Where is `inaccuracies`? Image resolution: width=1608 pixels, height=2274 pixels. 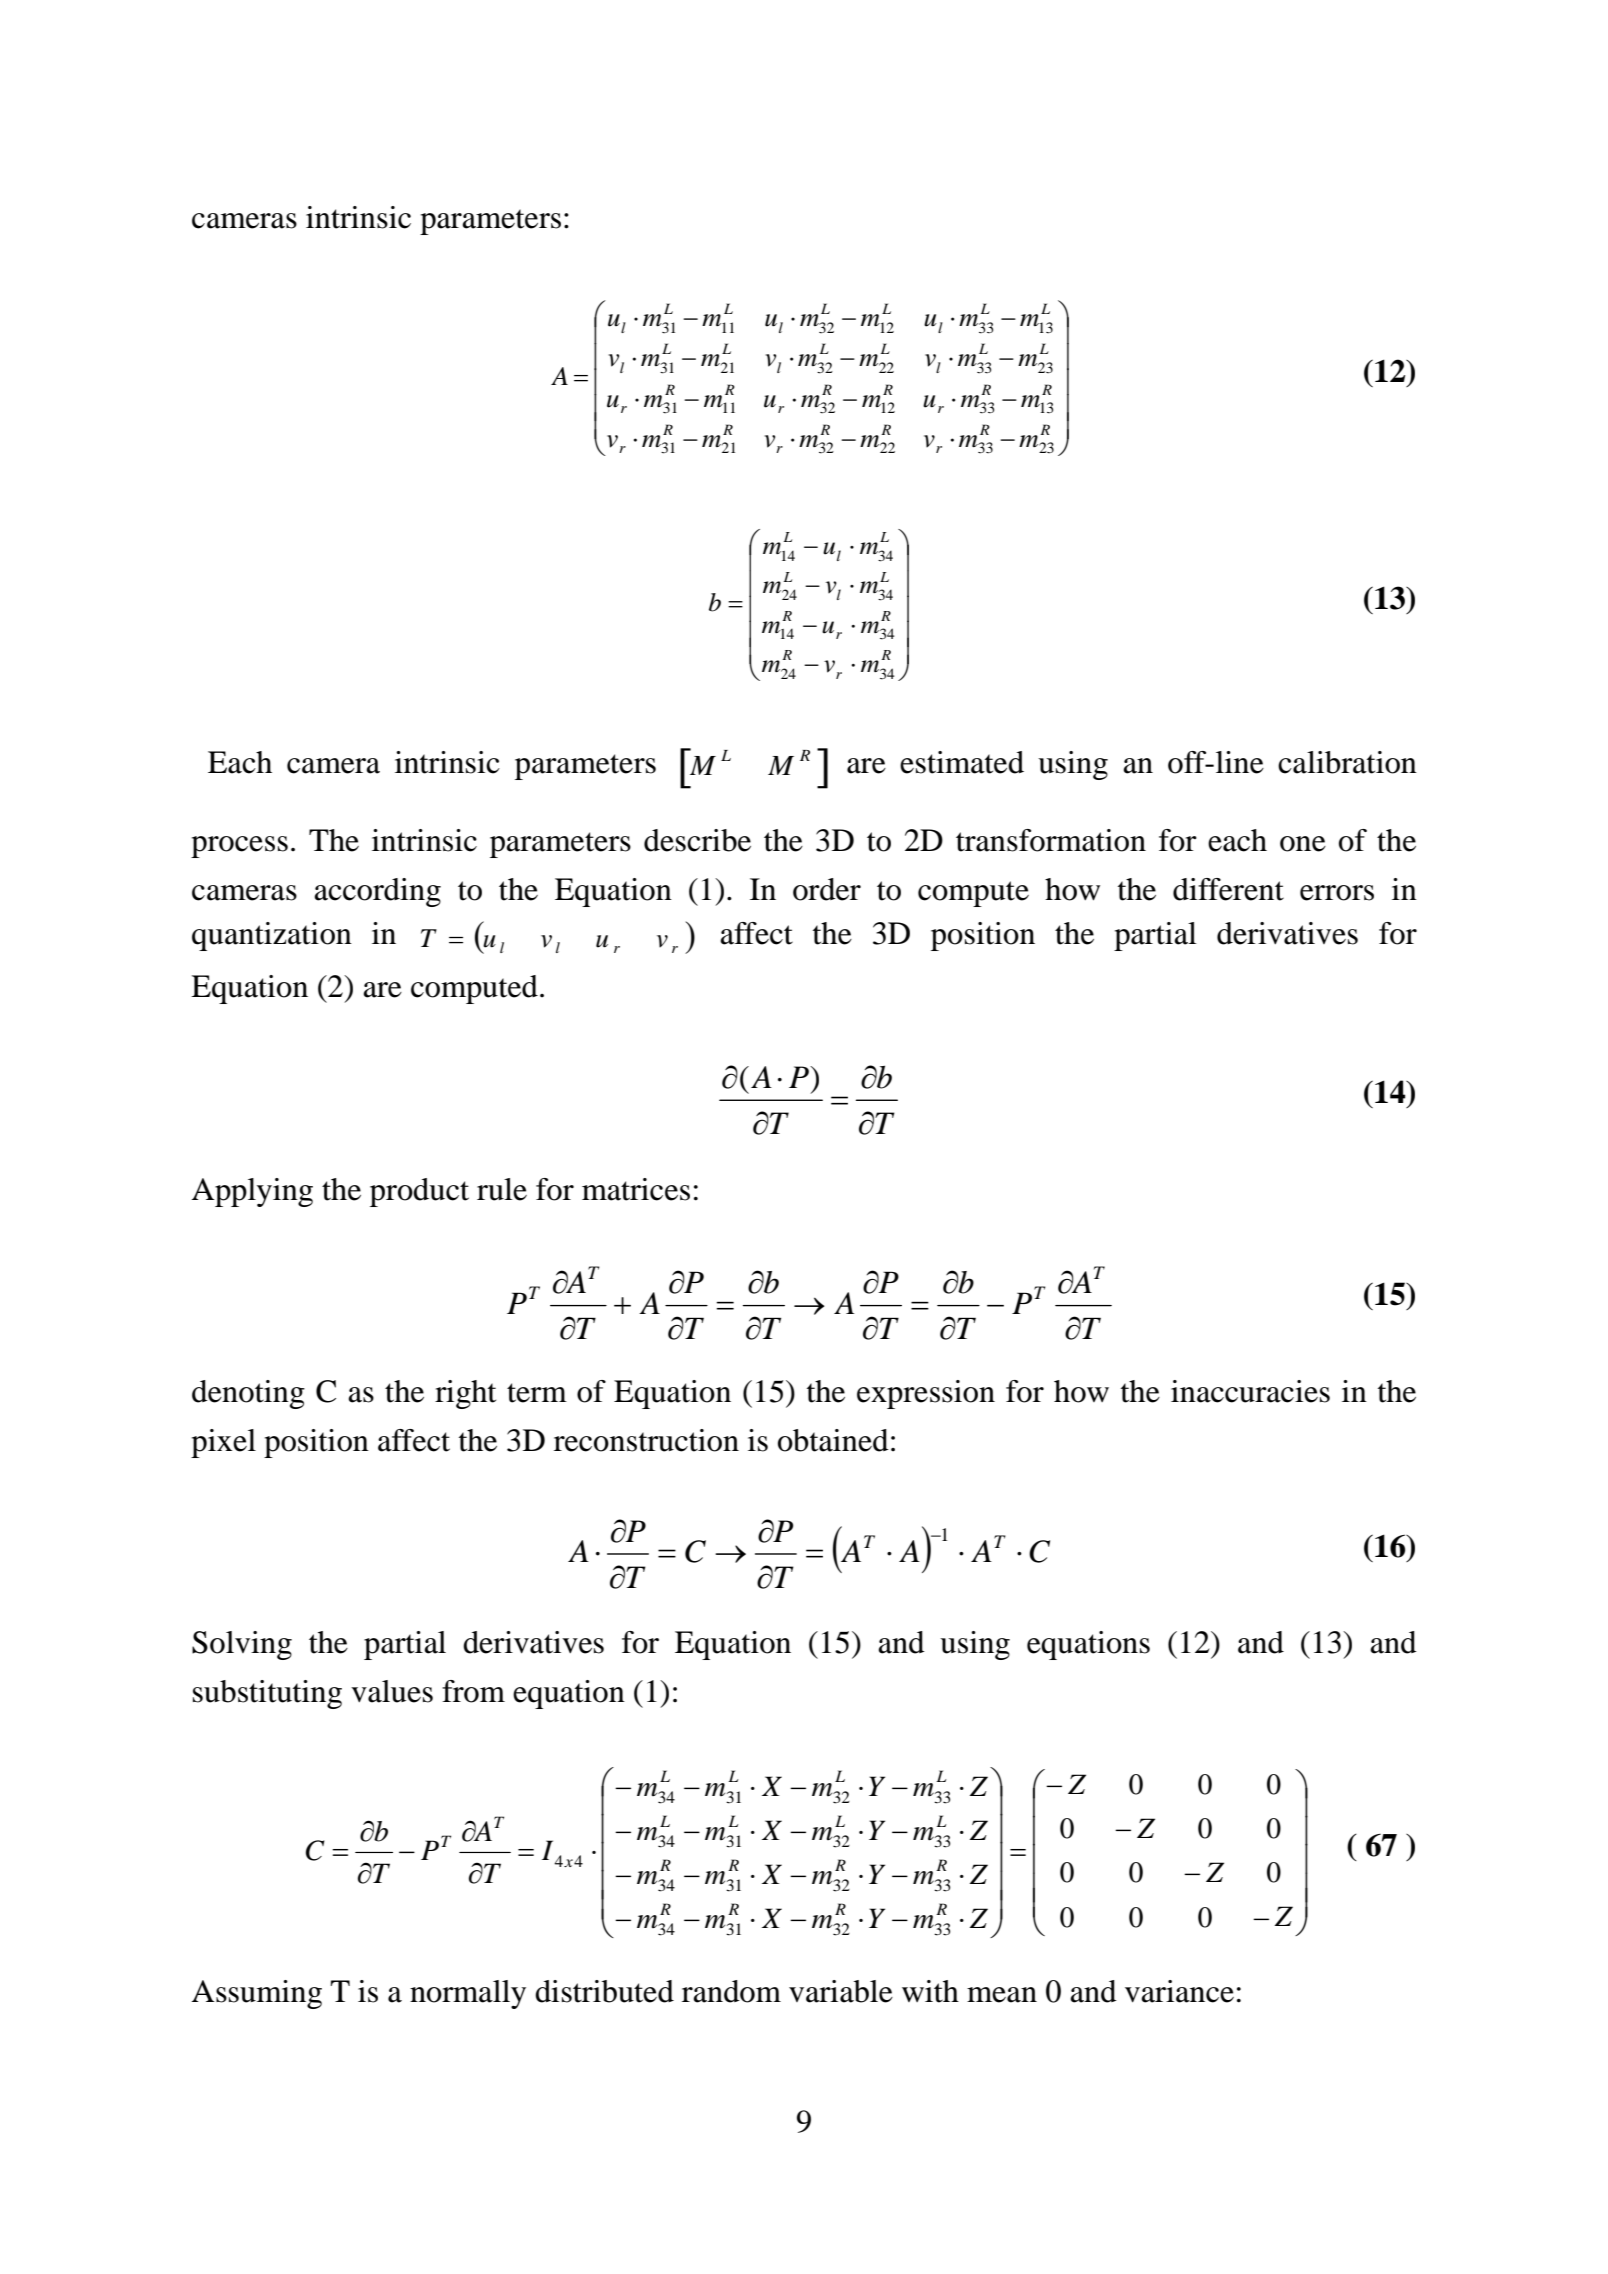 inaccuracies is located at coordinates (1250, 1391).
